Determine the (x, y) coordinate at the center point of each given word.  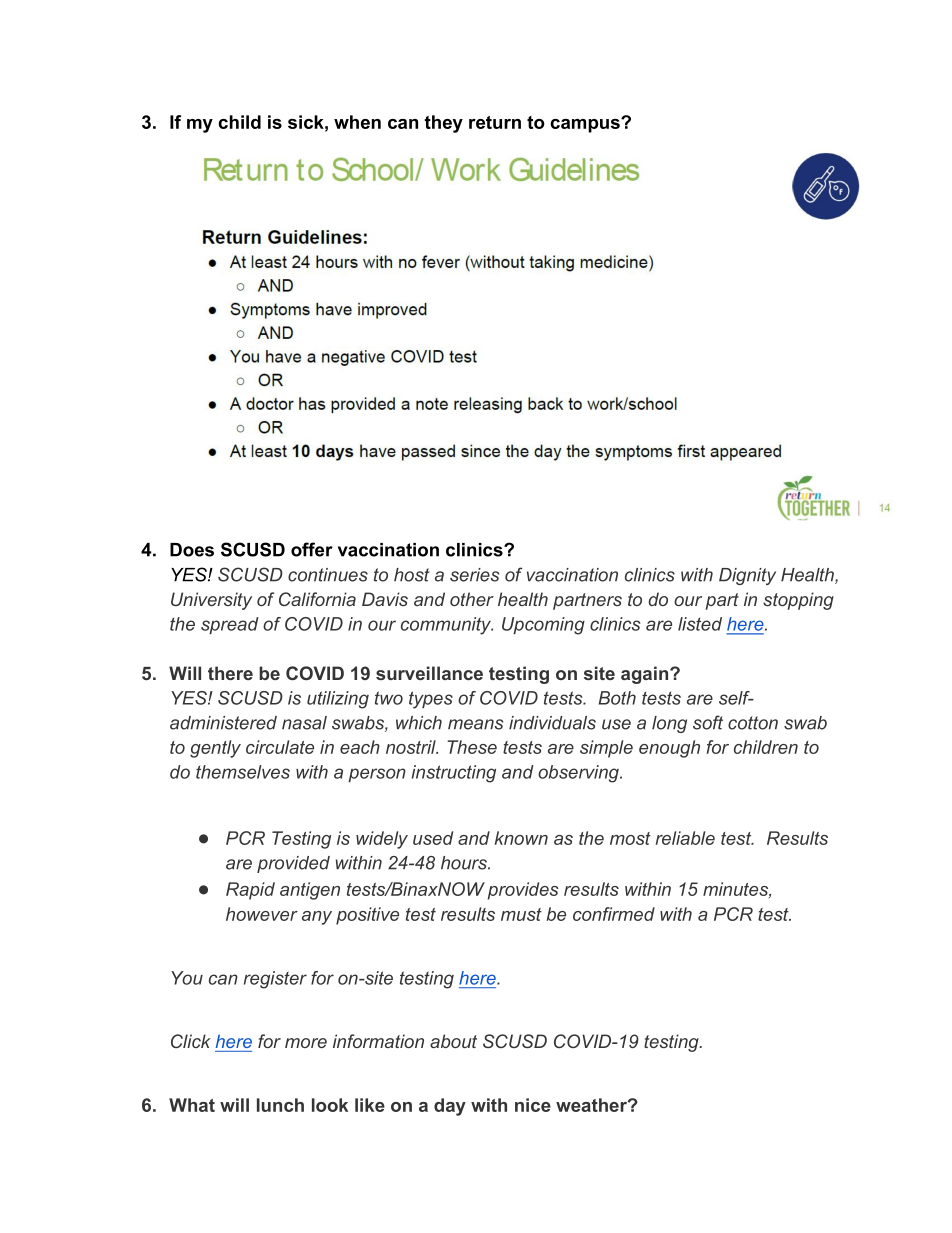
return (495, 122)
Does (192, 550)
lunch (280, 1105)
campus (586, 125)
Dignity (747, 576)
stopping (798, 601)
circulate (280, 747)
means (475, 724)
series (474, 575)
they (443, 124)
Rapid (250, 891)
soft (708, 722)
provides (523, 891)
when (357, 122)
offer (312, 549)
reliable (685, 838)
